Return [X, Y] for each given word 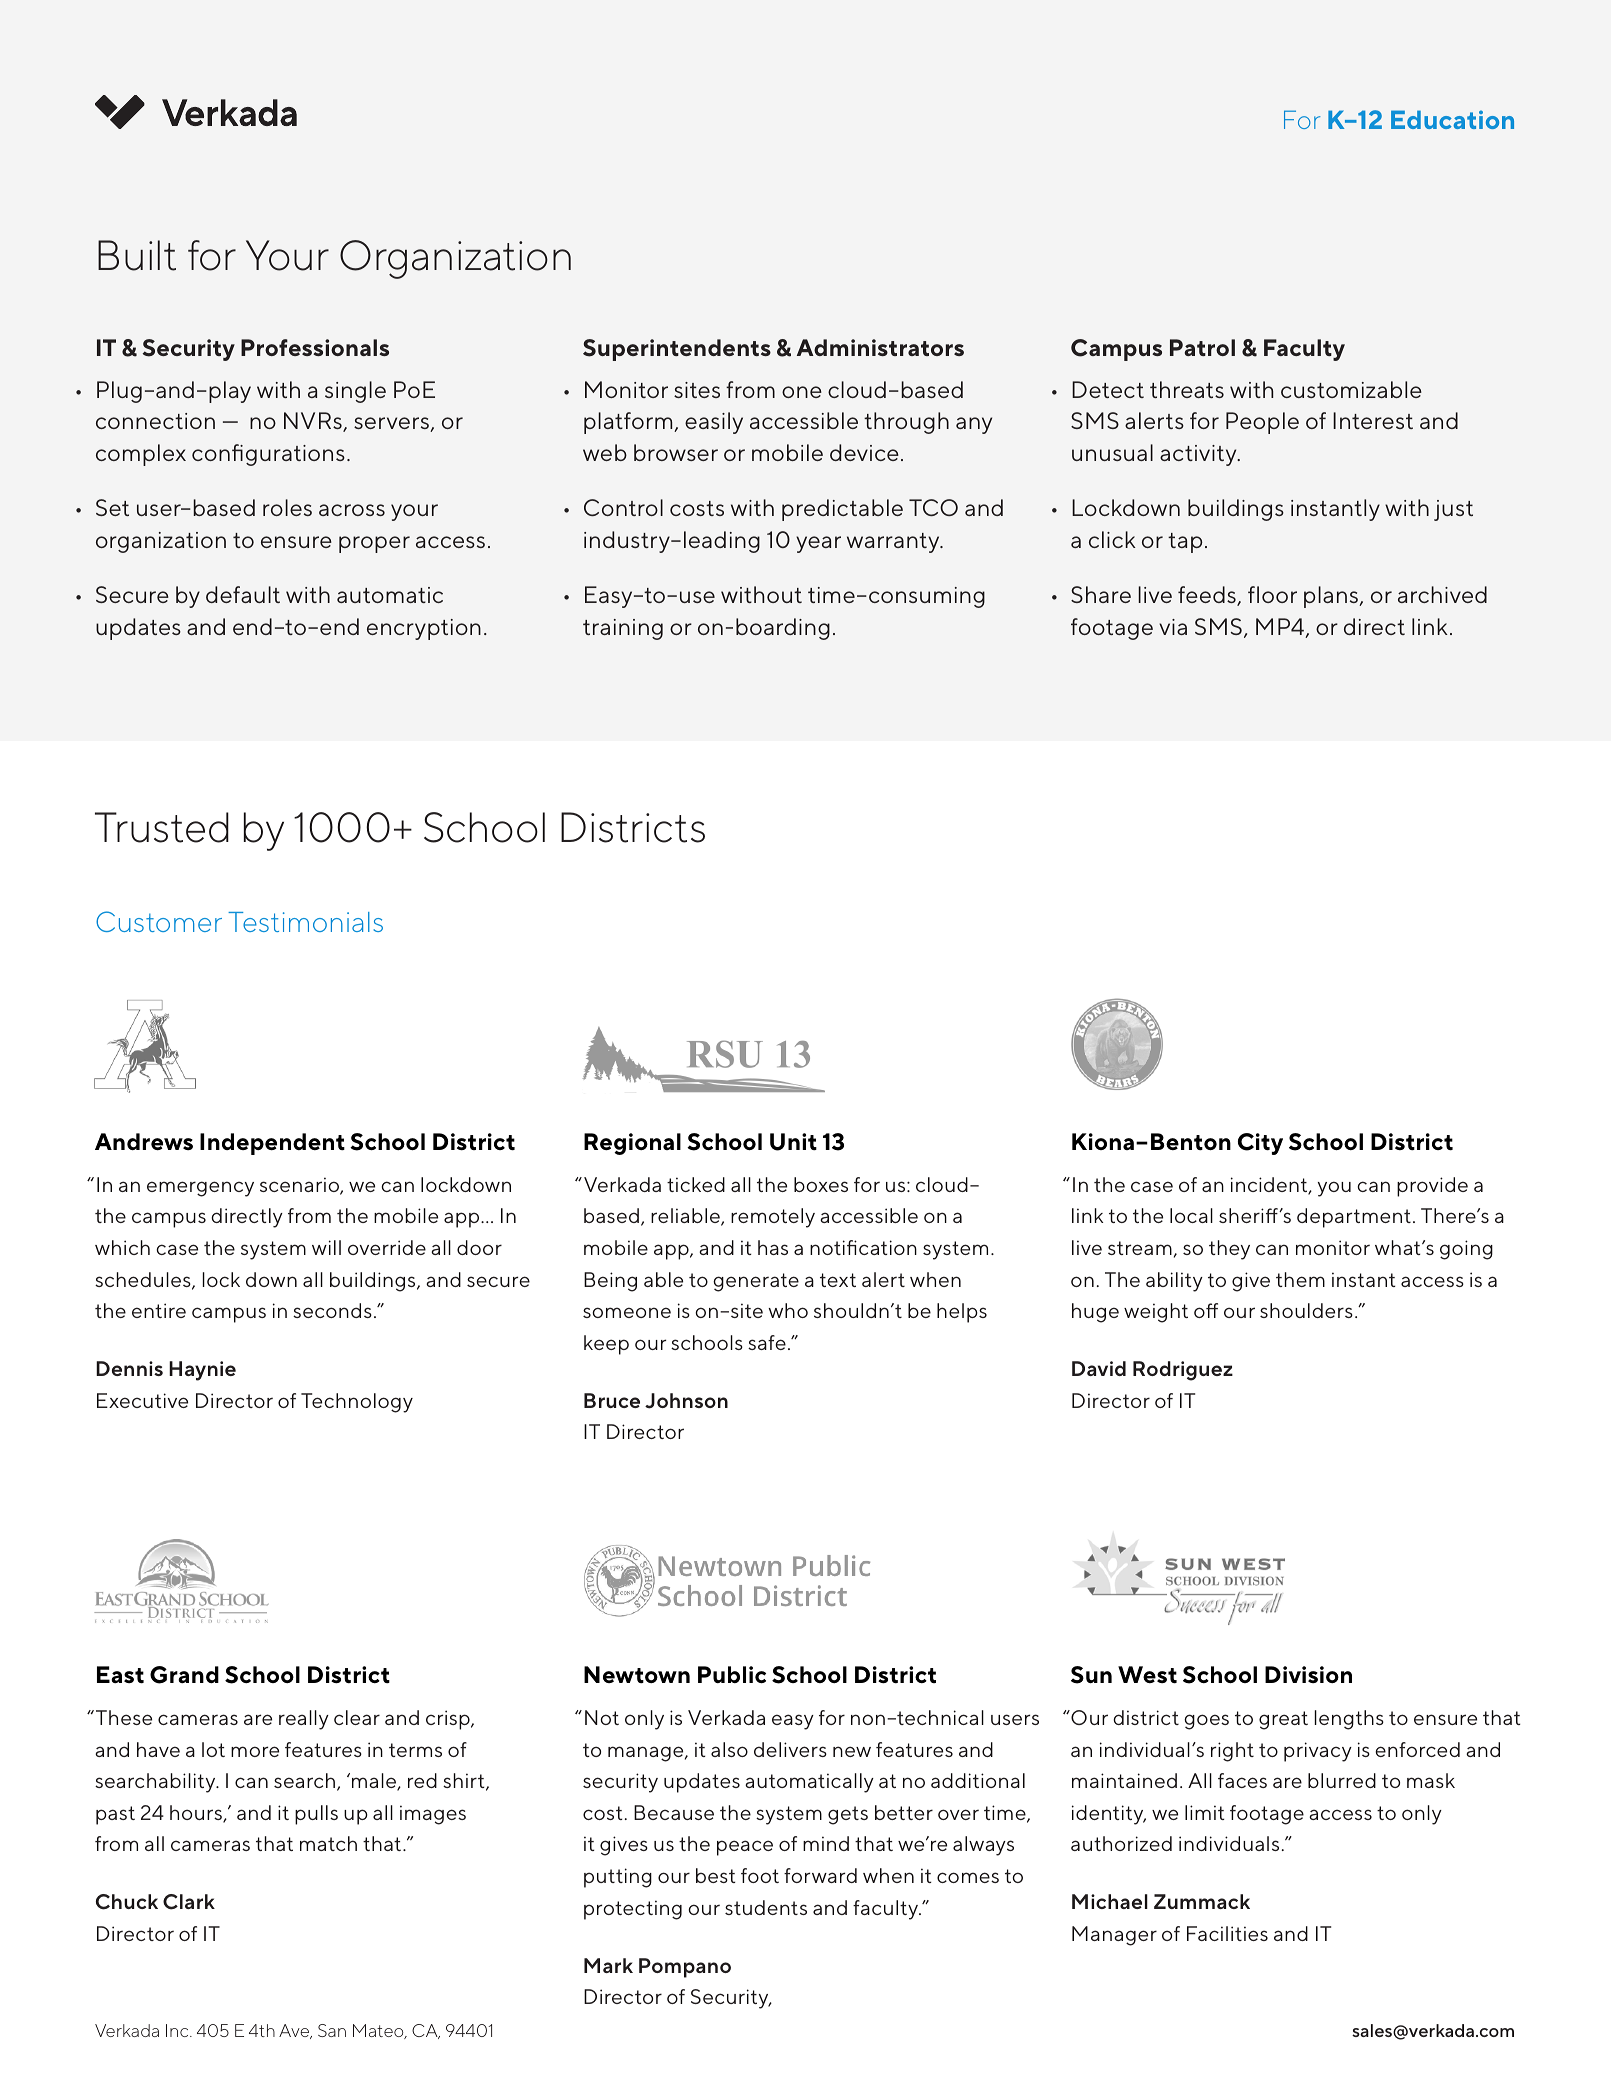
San [332, 2030]
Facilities [1227, 1933]
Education [1452, 119]
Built [137, 255]
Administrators [880, 347]
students [766, 1907]
